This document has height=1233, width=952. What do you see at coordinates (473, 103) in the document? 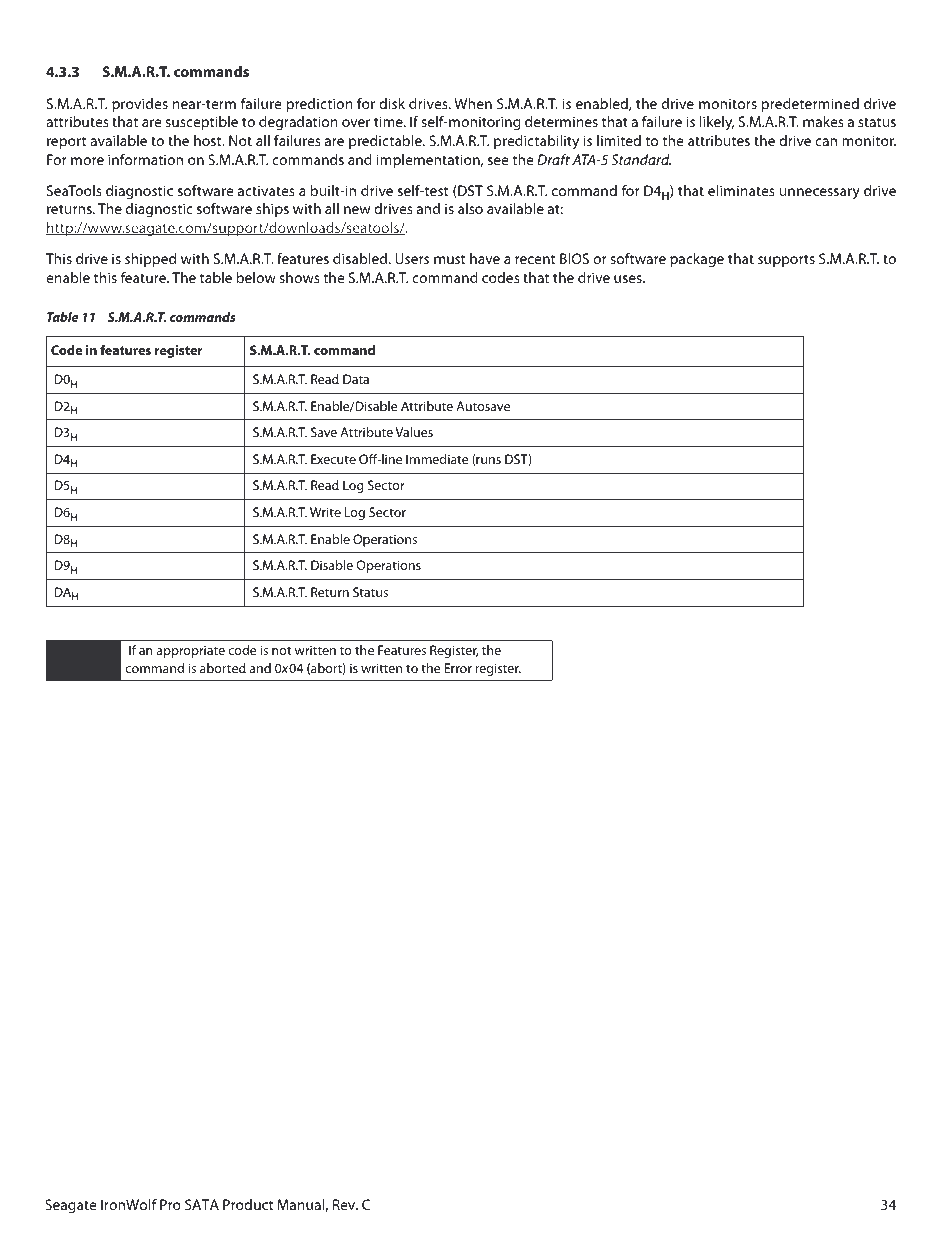
I see `When` at bounding box center [473, 103].
